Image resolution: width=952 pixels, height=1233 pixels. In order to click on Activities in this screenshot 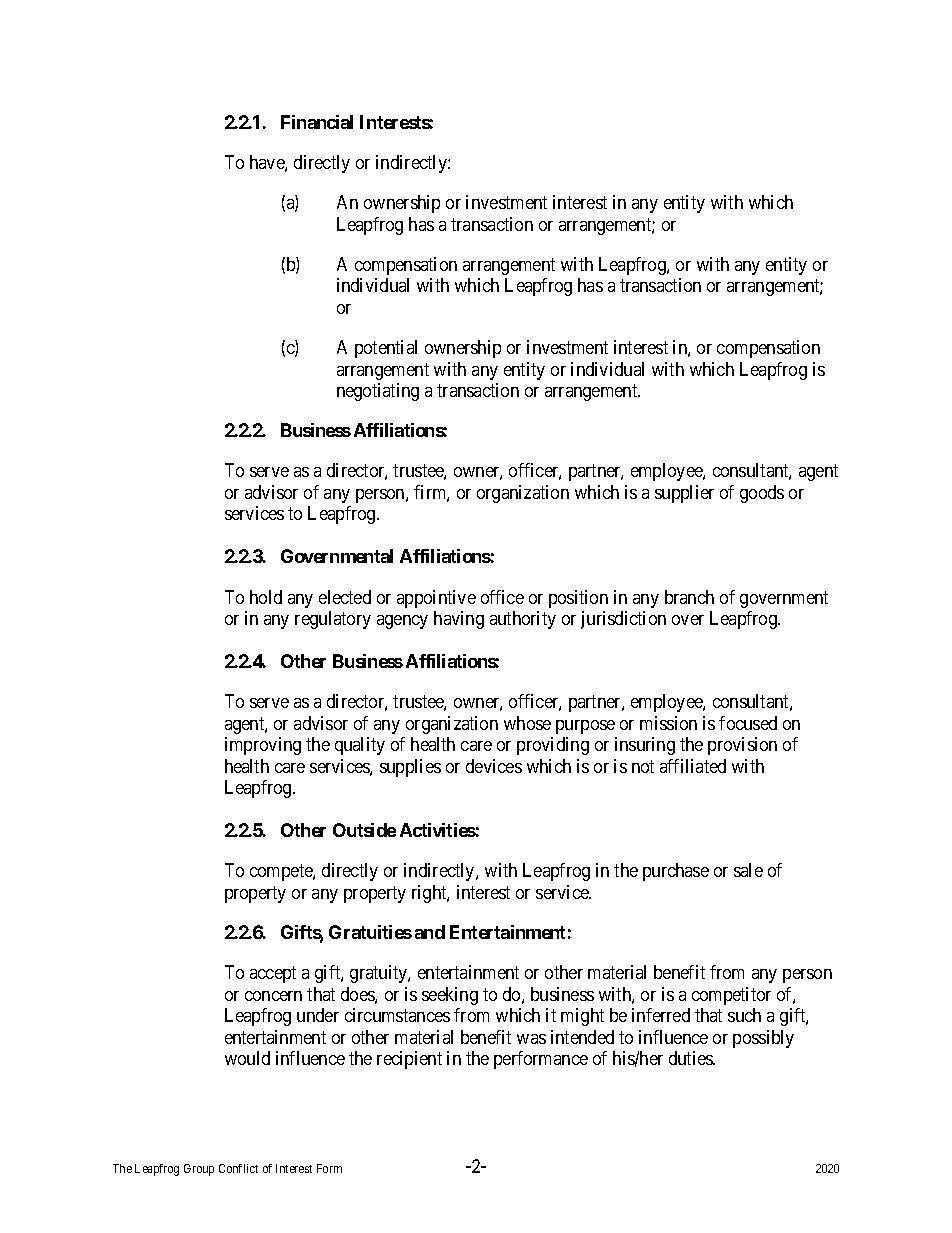, I will do `click(438, 830)`.
